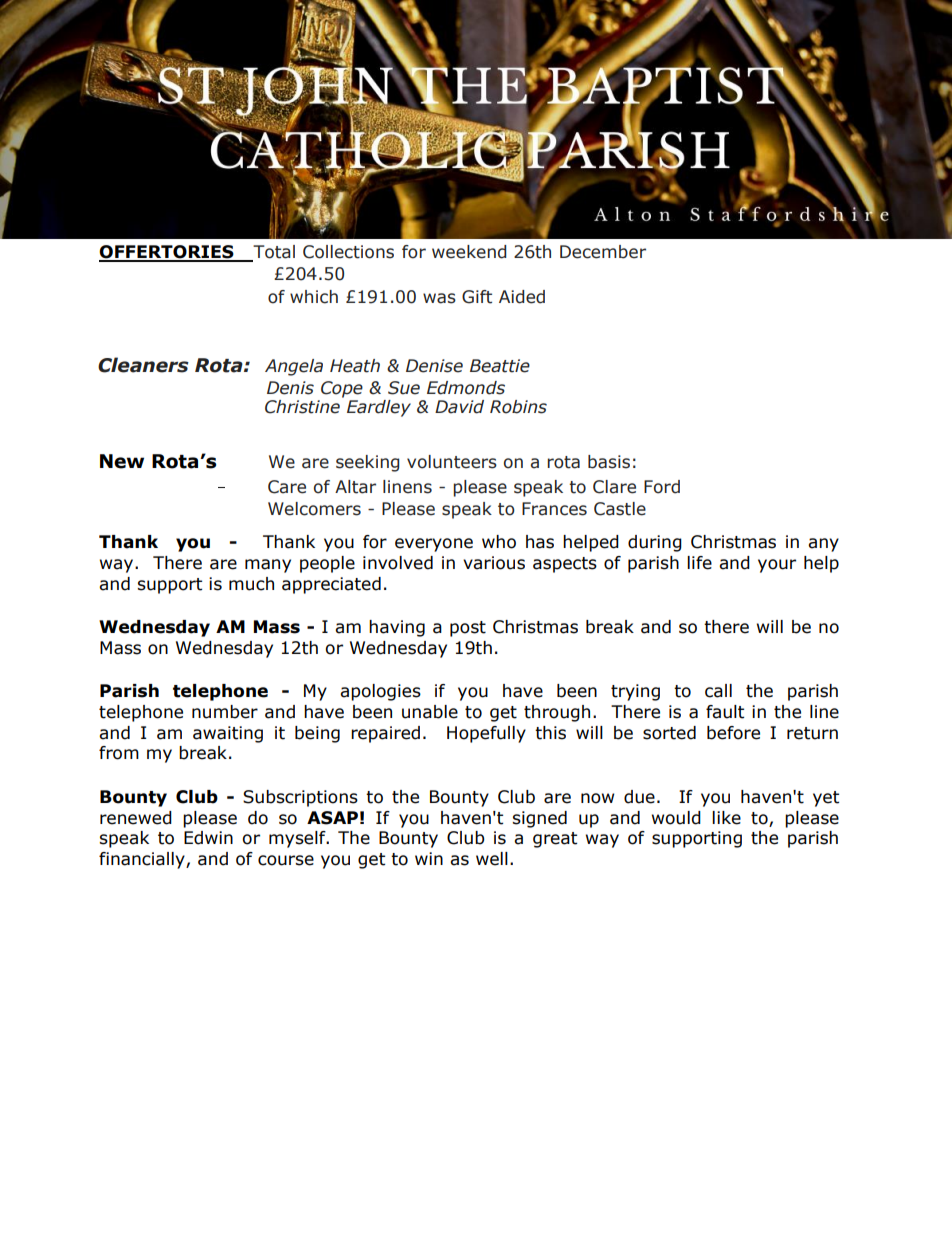 Image resolution: width=952 pixels, height=1233 pixels. What do you see at coordinates (603, 252) in the document?
I see `December` at bounding box center [603, 252].
